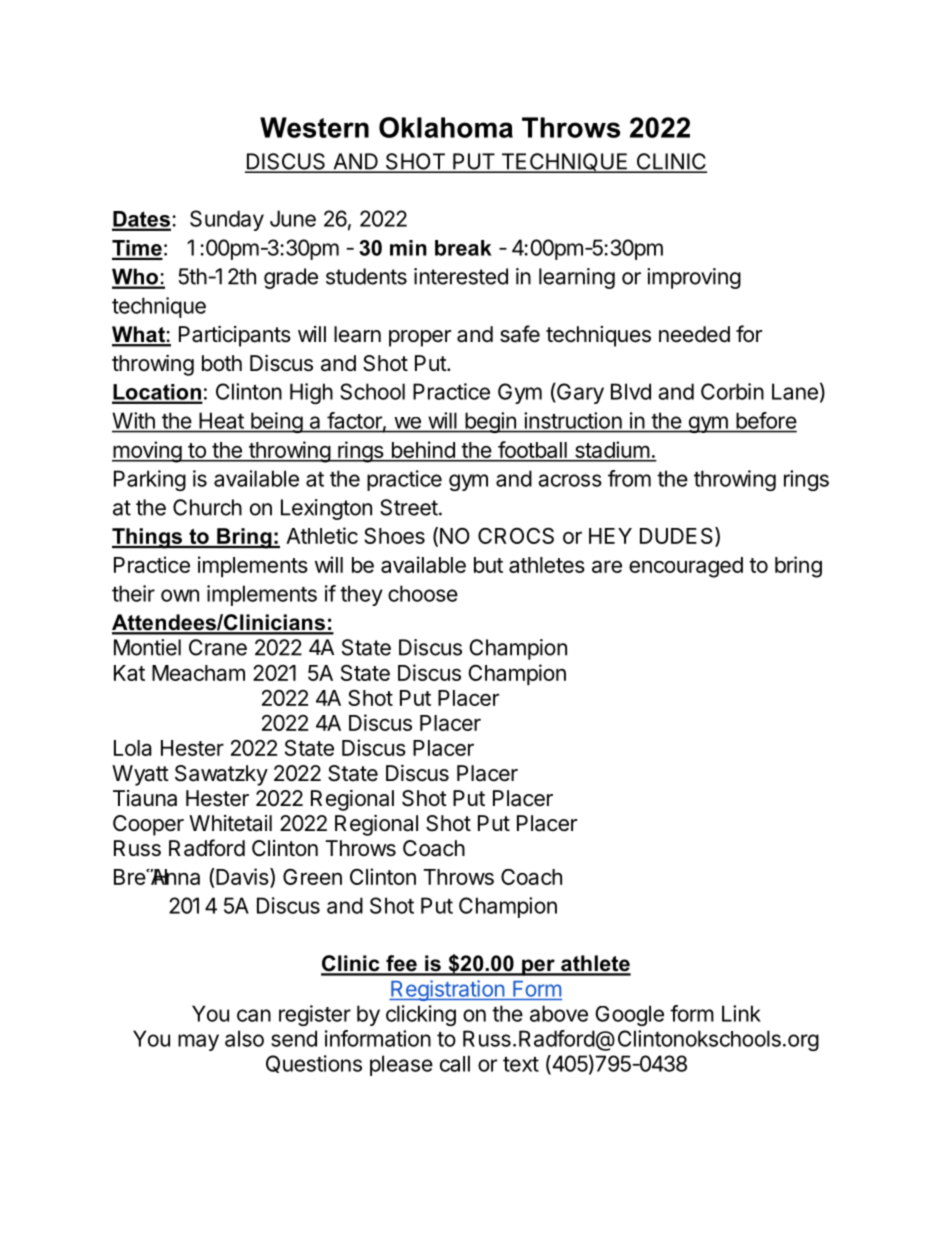  What do you see at coordinates (446, 127) in the screenshot?
I see `Oklahoma` at bounding box center [446, 127].
